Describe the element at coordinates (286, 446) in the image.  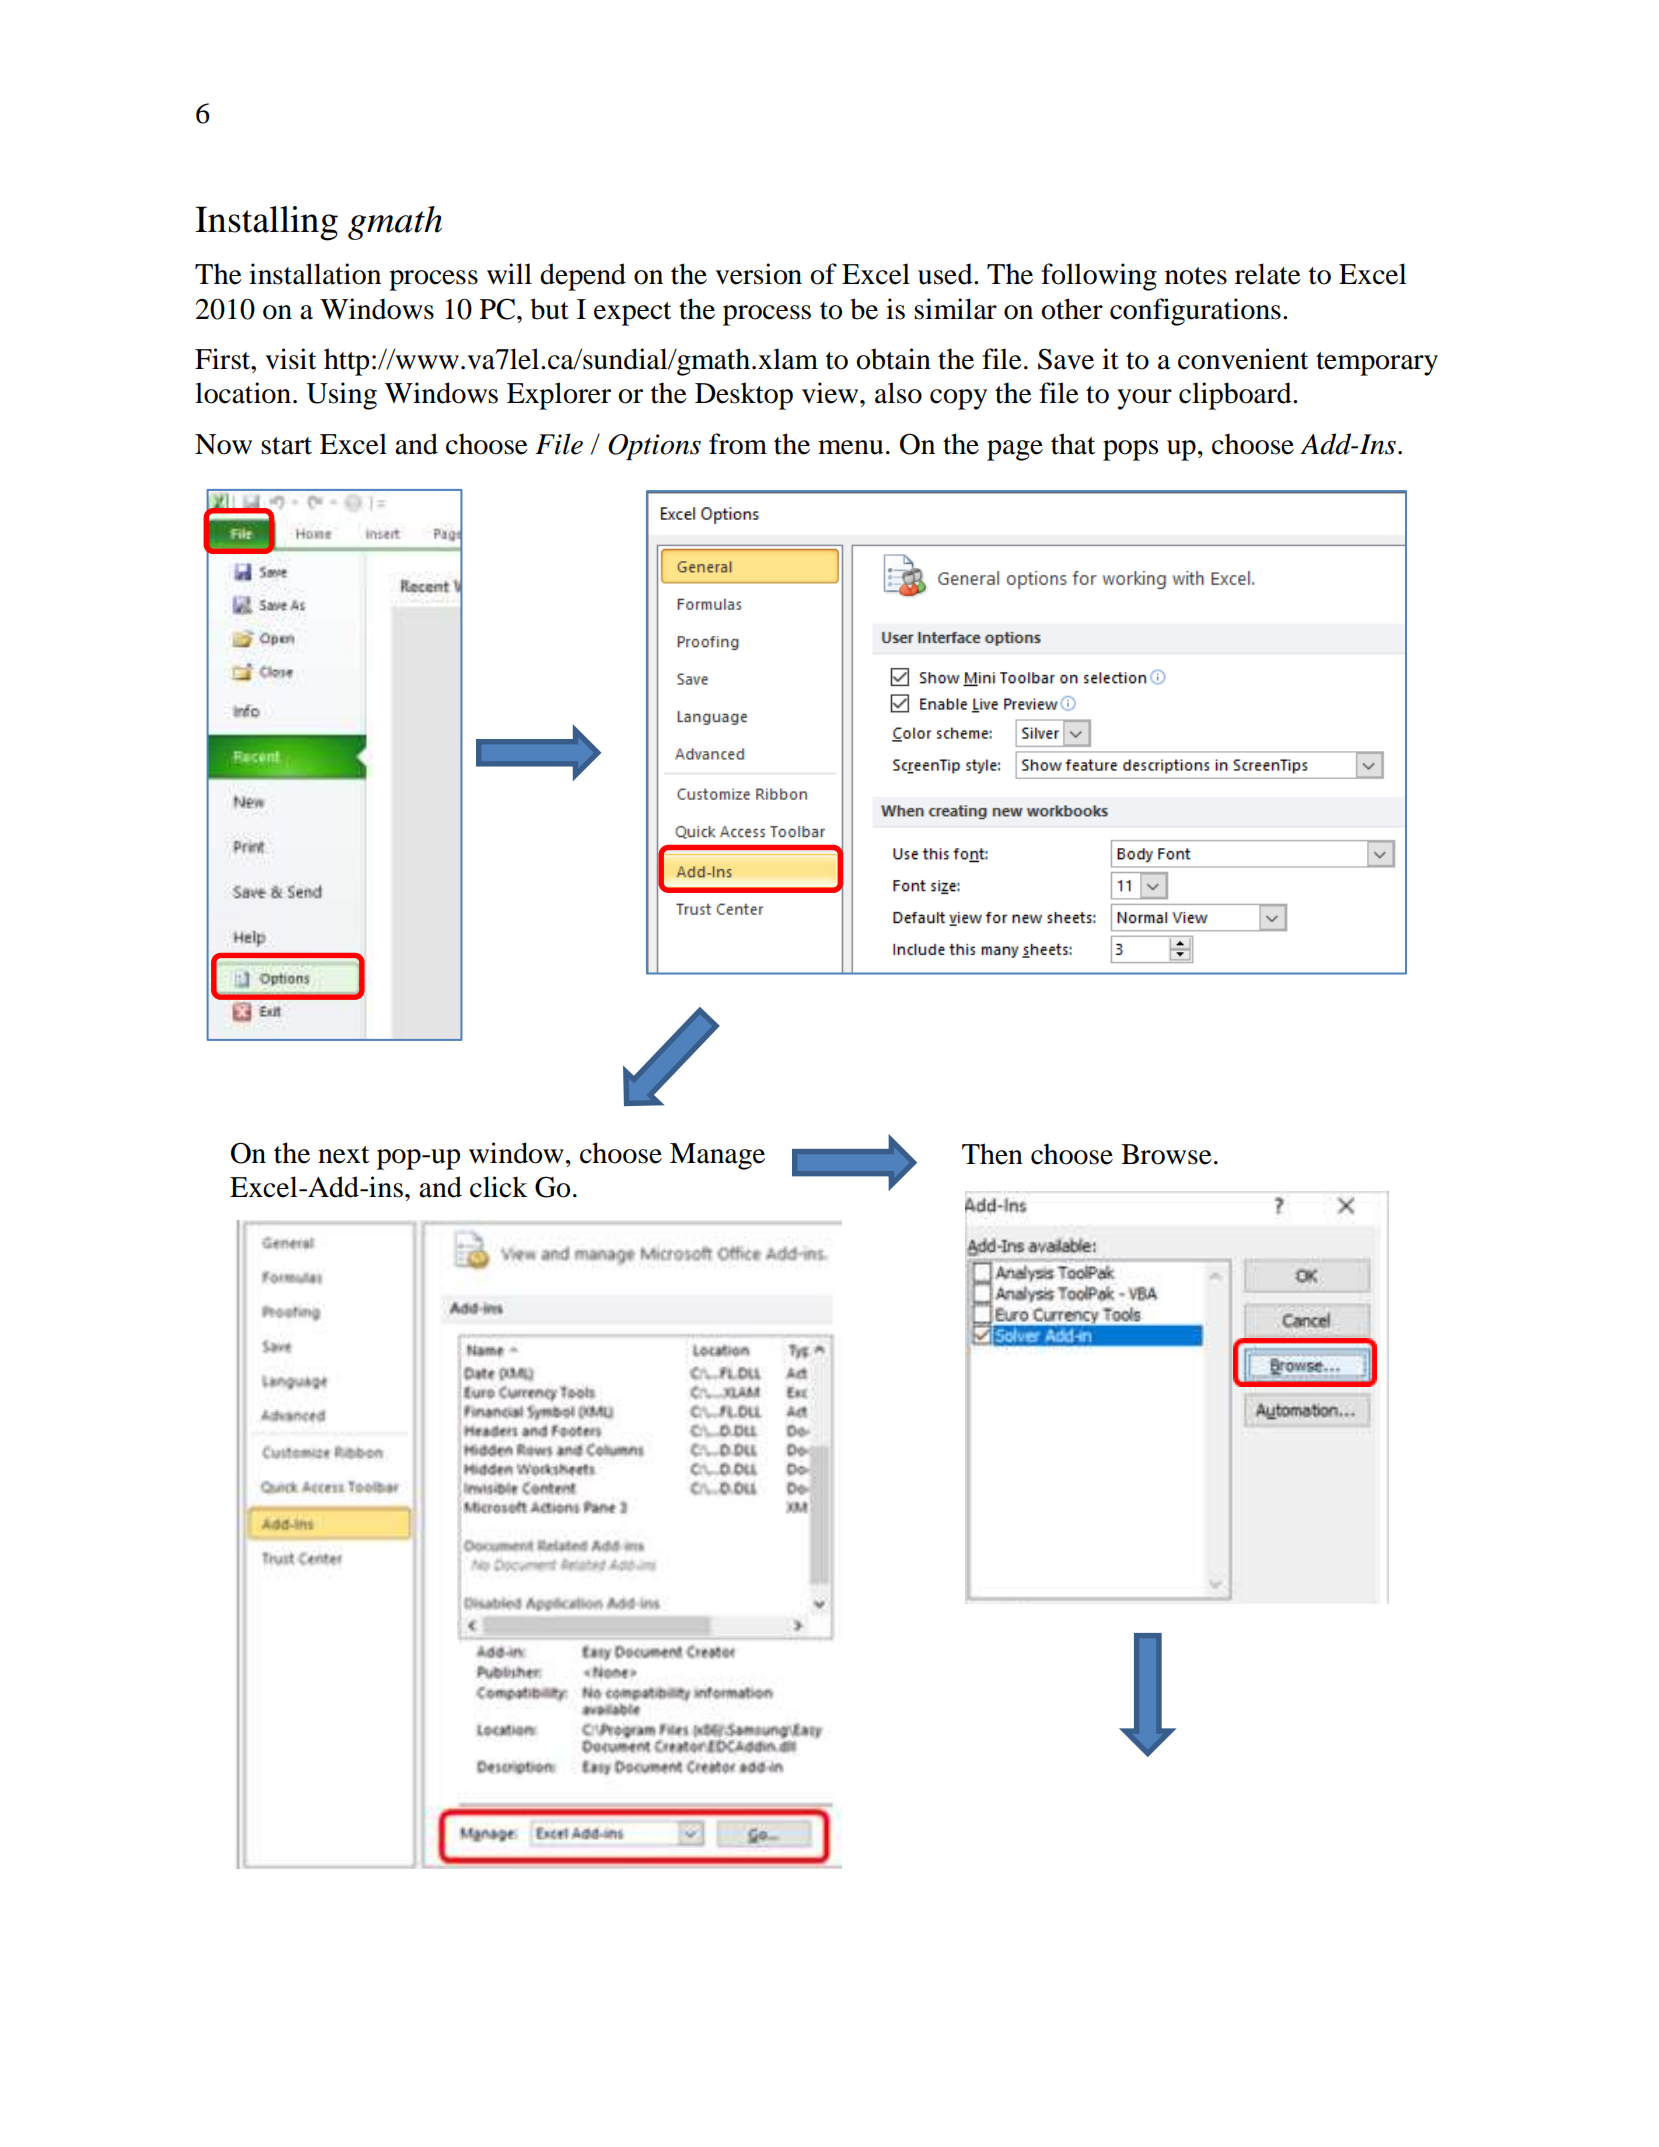
I see `start` at that location.
